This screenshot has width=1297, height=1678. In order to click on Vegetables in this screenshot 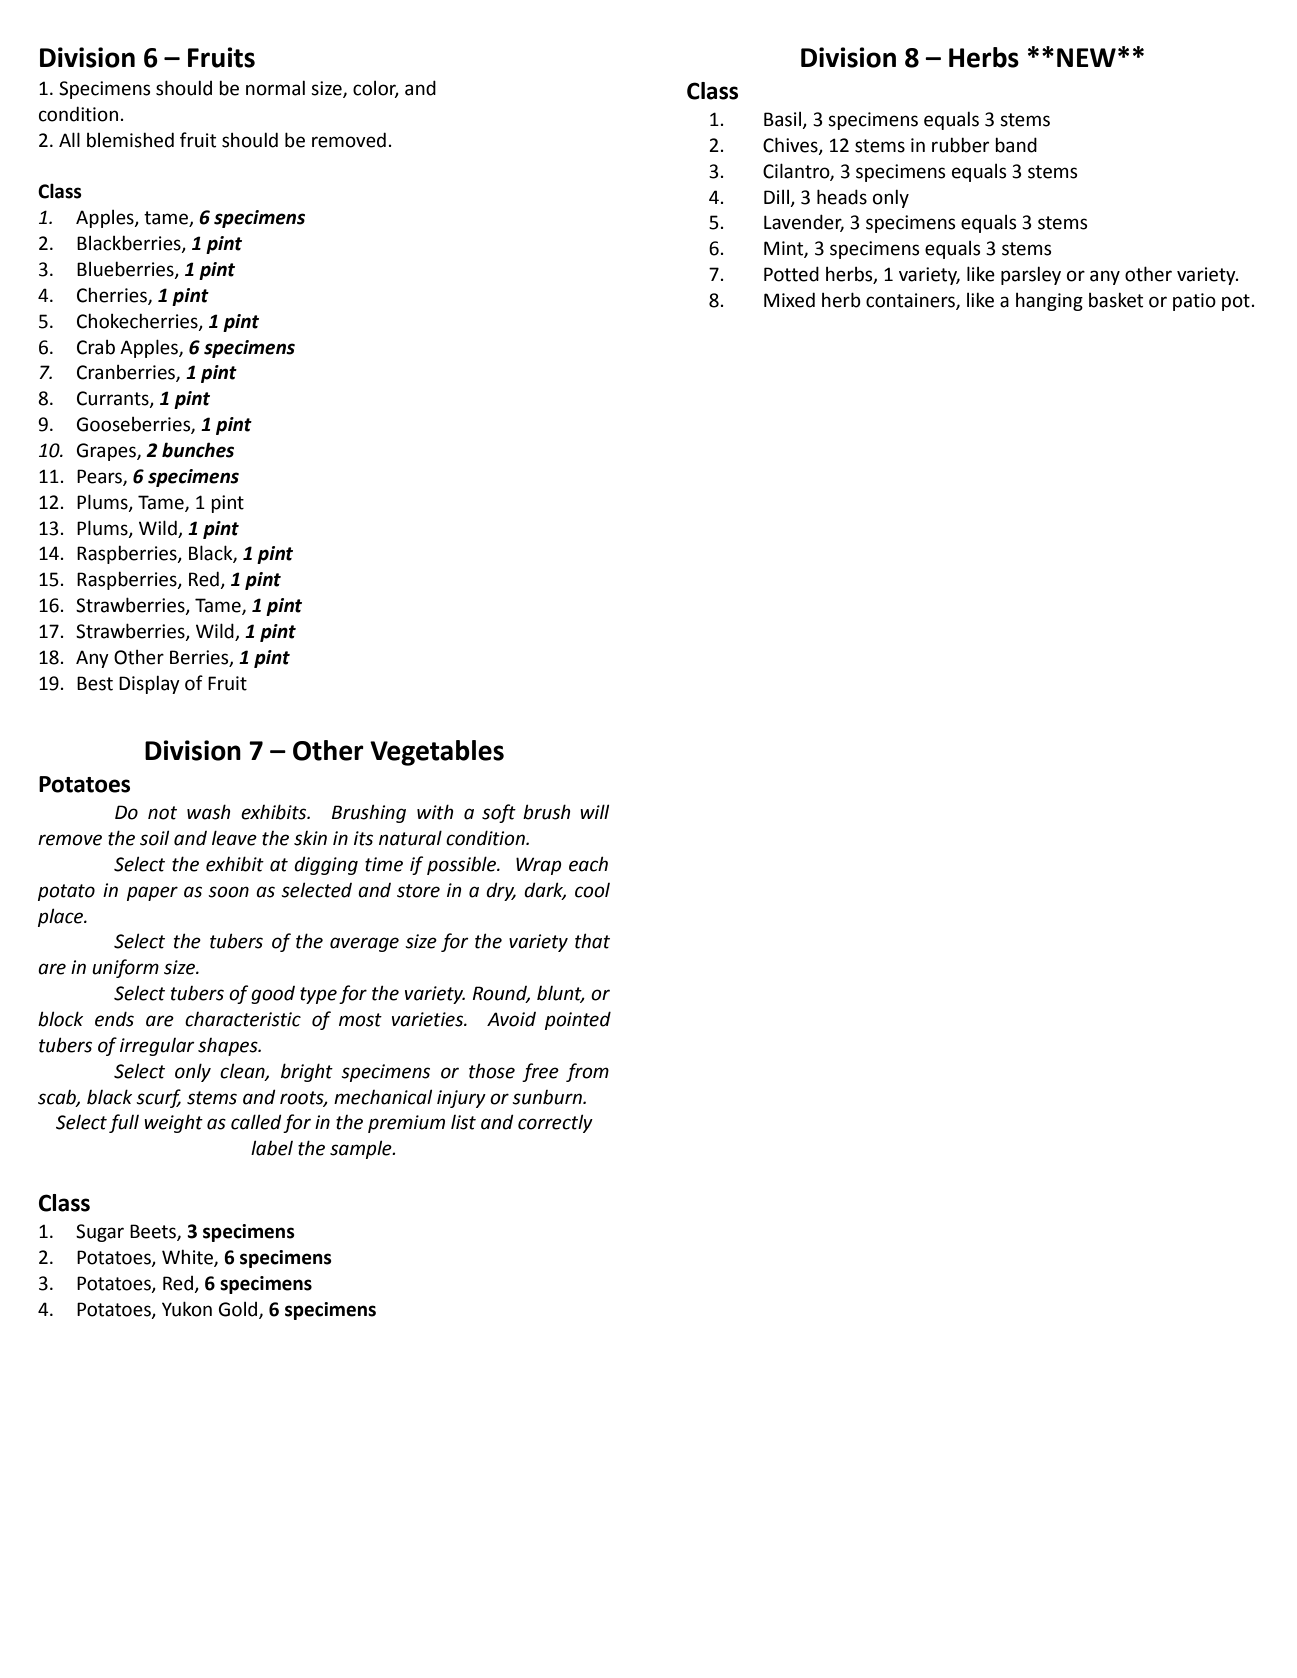, I will do `click(437, 753)`.
